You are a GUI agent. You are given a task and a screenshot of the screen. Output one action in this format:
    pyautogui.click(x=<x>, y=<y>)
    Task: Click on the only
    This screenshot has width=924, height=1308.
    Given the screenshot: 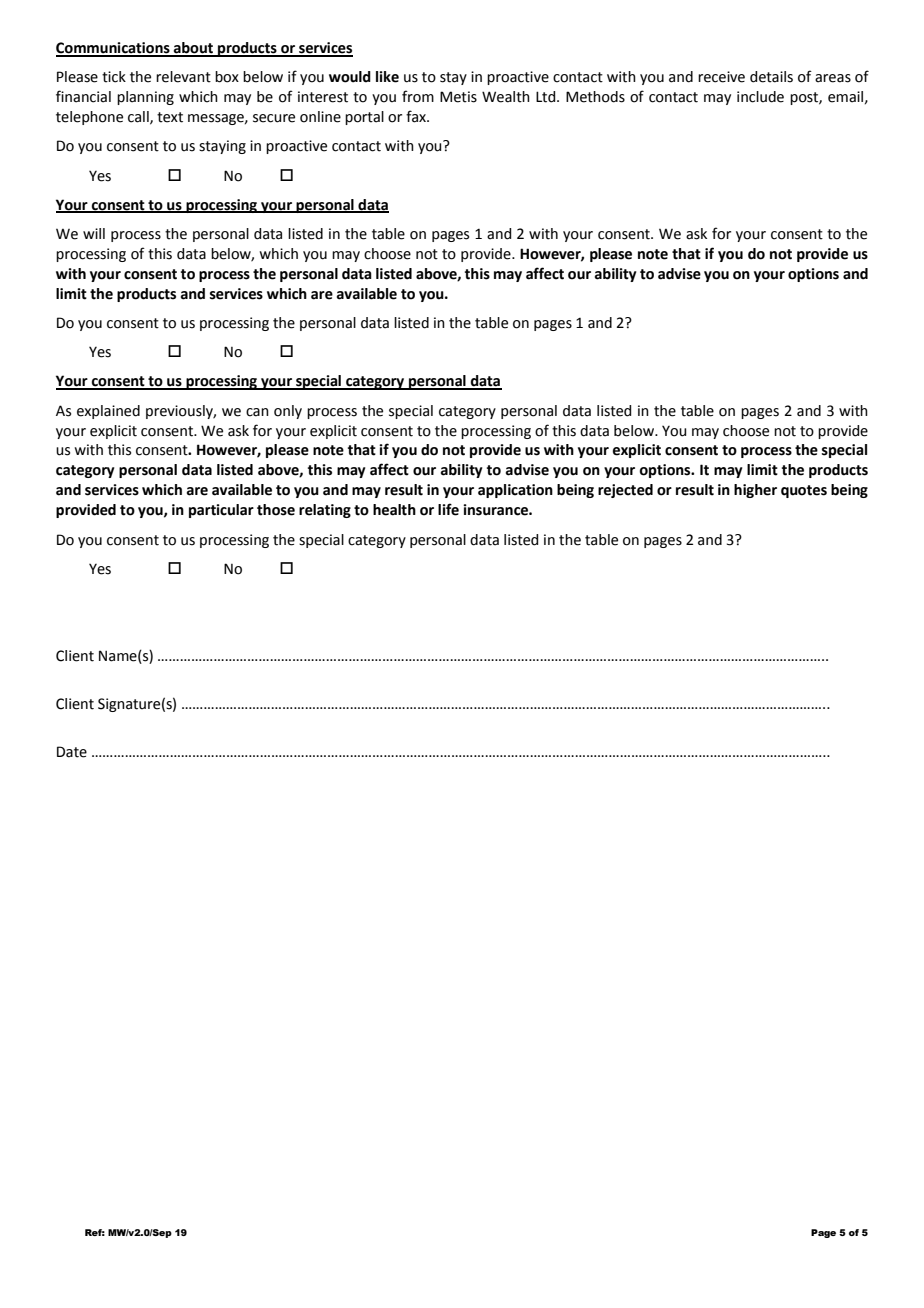 What is the action you would take?
    pyautogui.click(x=288, y=412)
